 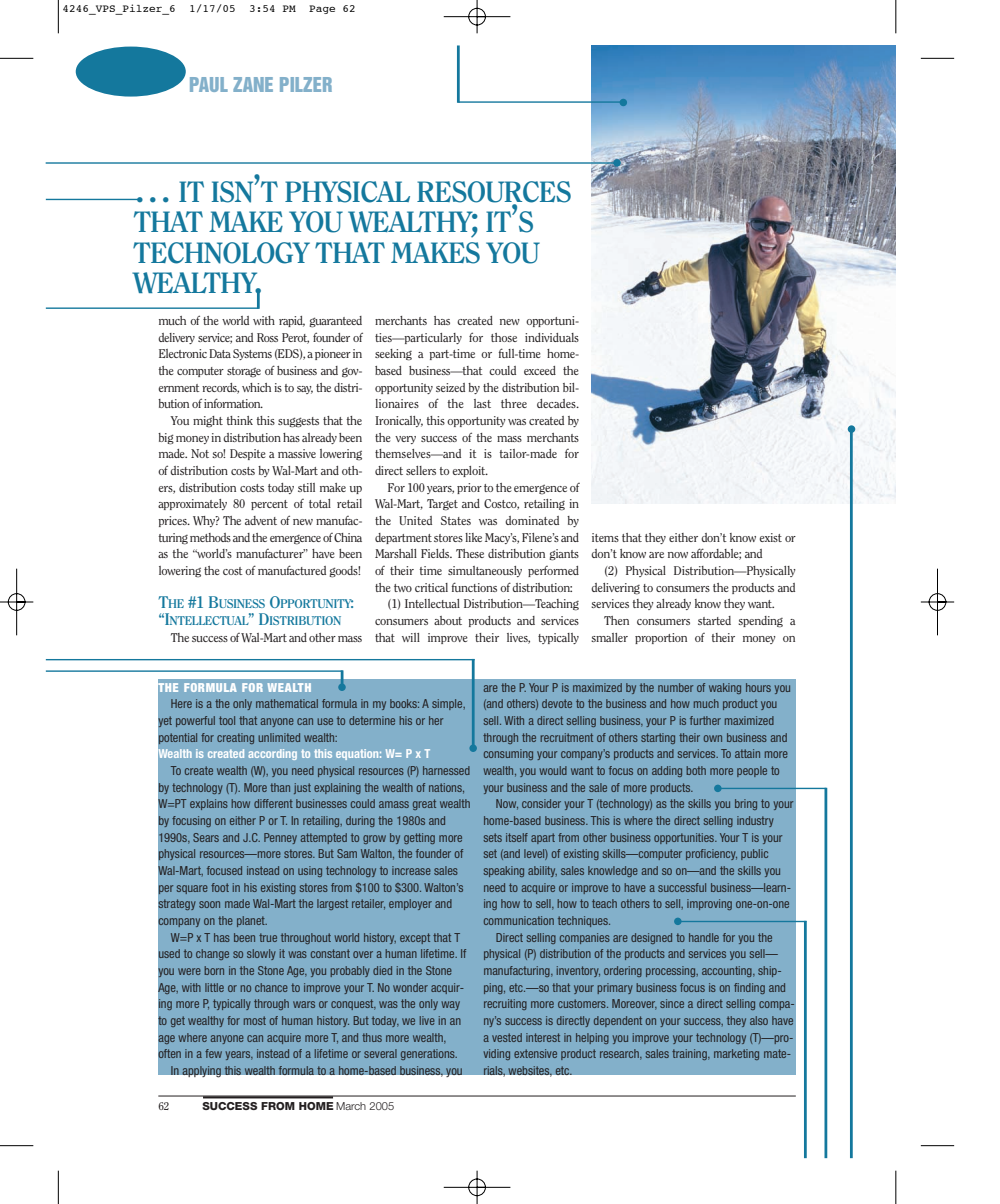 What do you see at coordinates (470, 553) in the screenshot?
I see `These` at bounding box center [470, 553].
